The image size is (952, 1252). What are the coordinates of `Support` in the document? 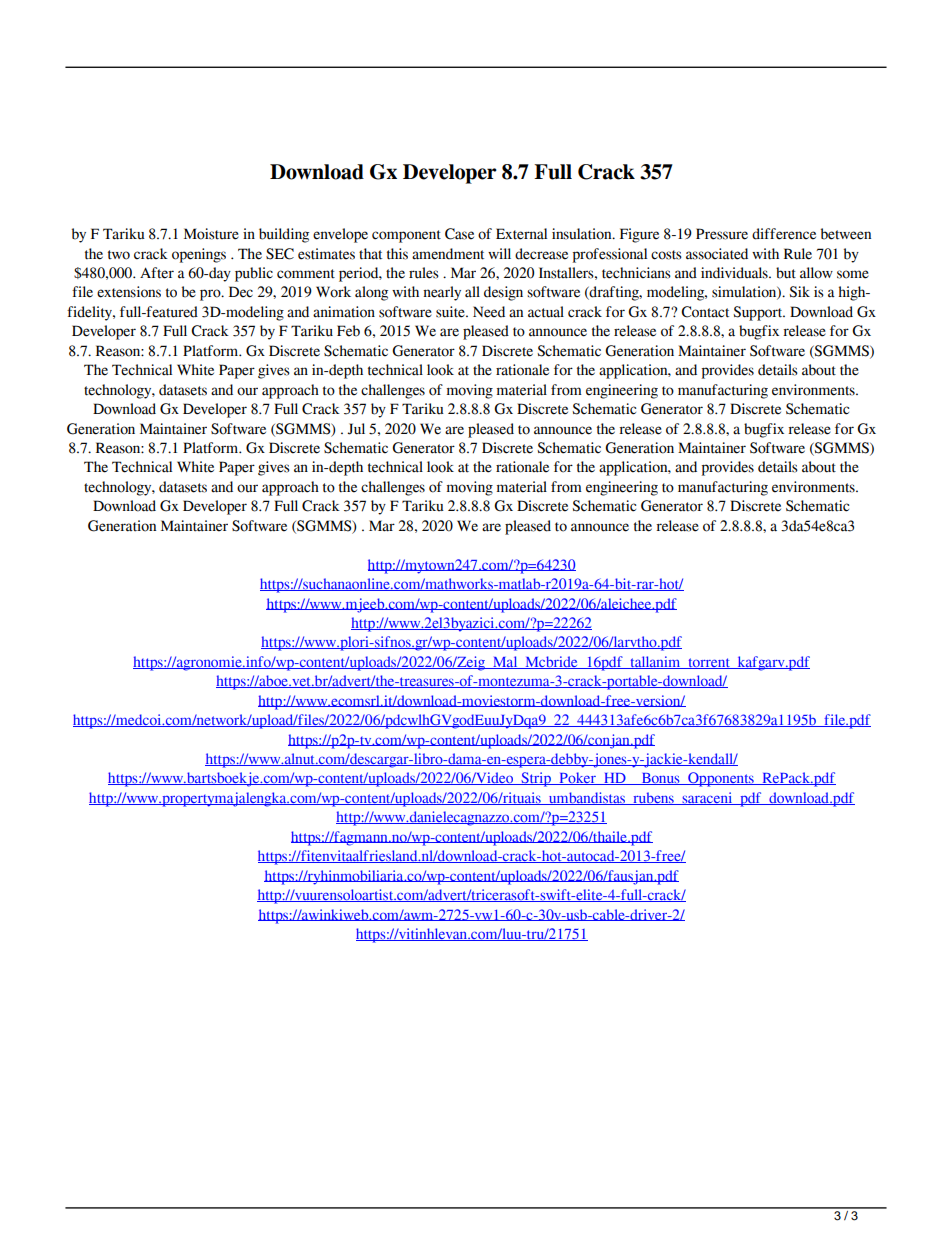 It's located at (759, 313).
